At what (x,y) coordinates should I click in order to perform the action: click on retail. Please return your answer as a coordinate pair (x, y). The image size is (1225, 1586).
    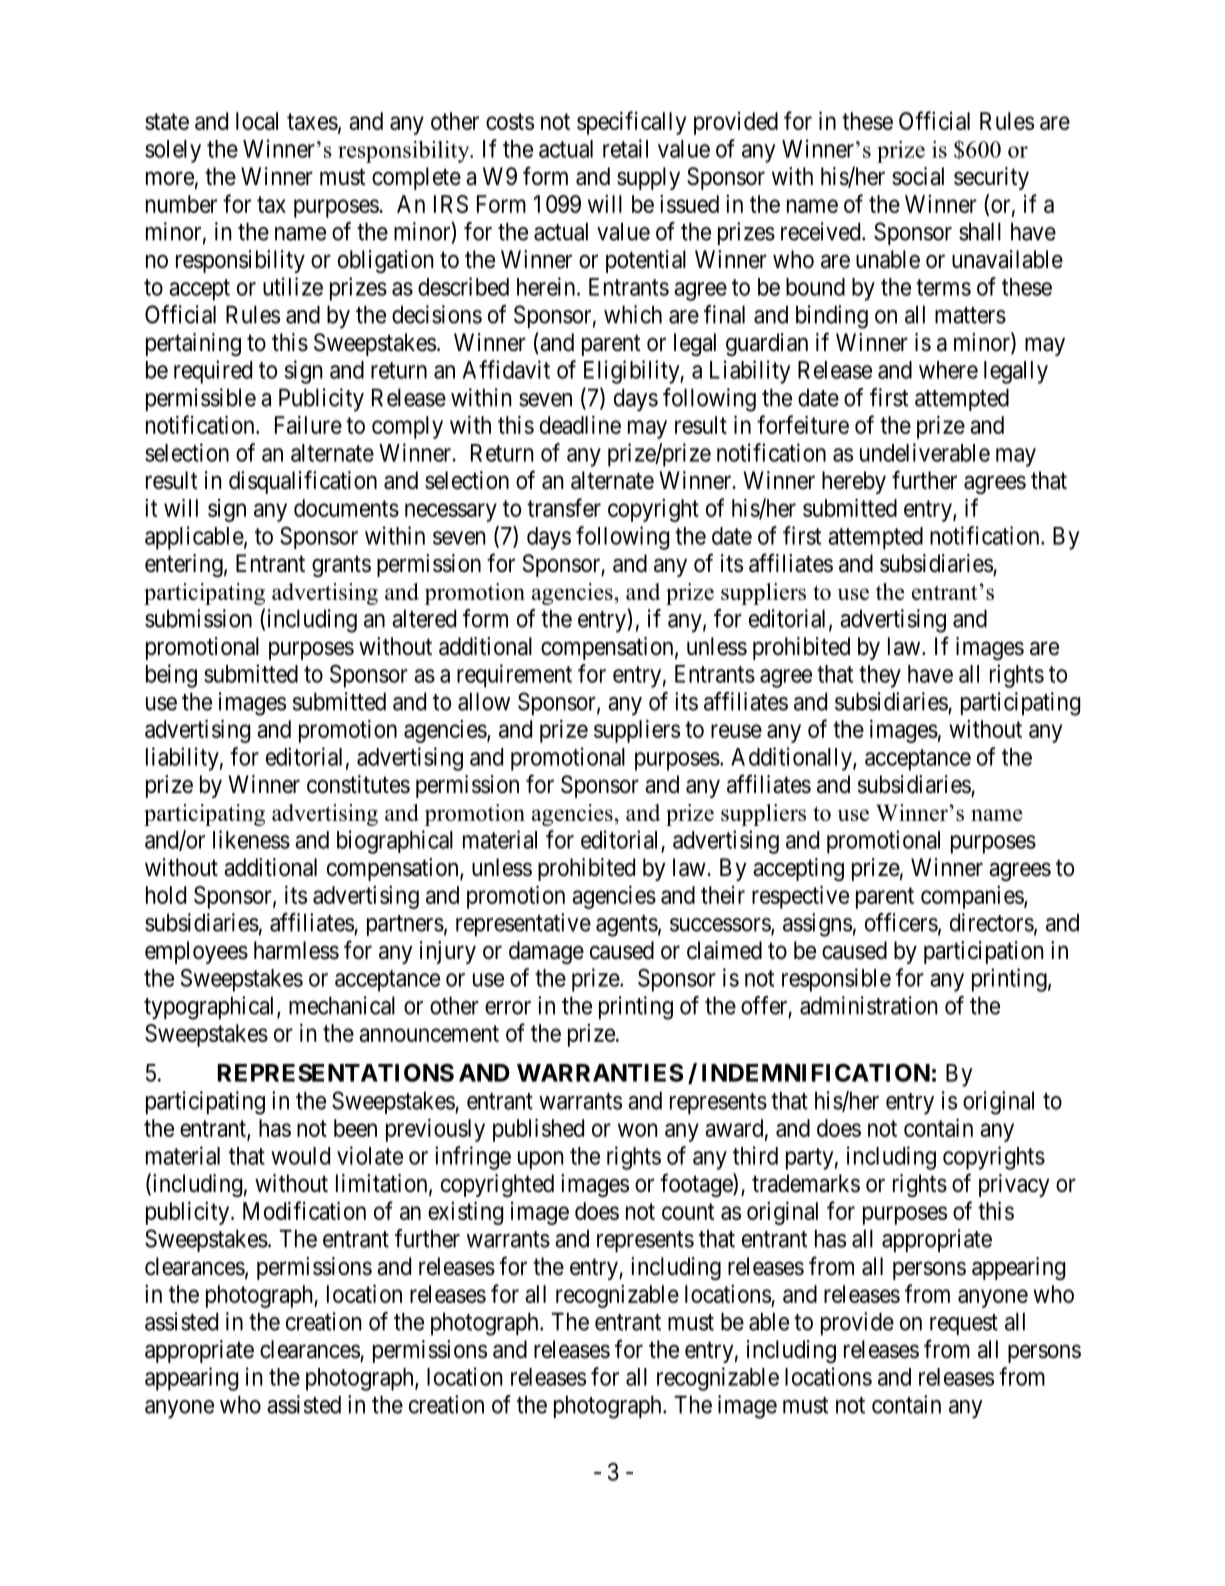
    Looking at the image, I should click on (625, 148).
